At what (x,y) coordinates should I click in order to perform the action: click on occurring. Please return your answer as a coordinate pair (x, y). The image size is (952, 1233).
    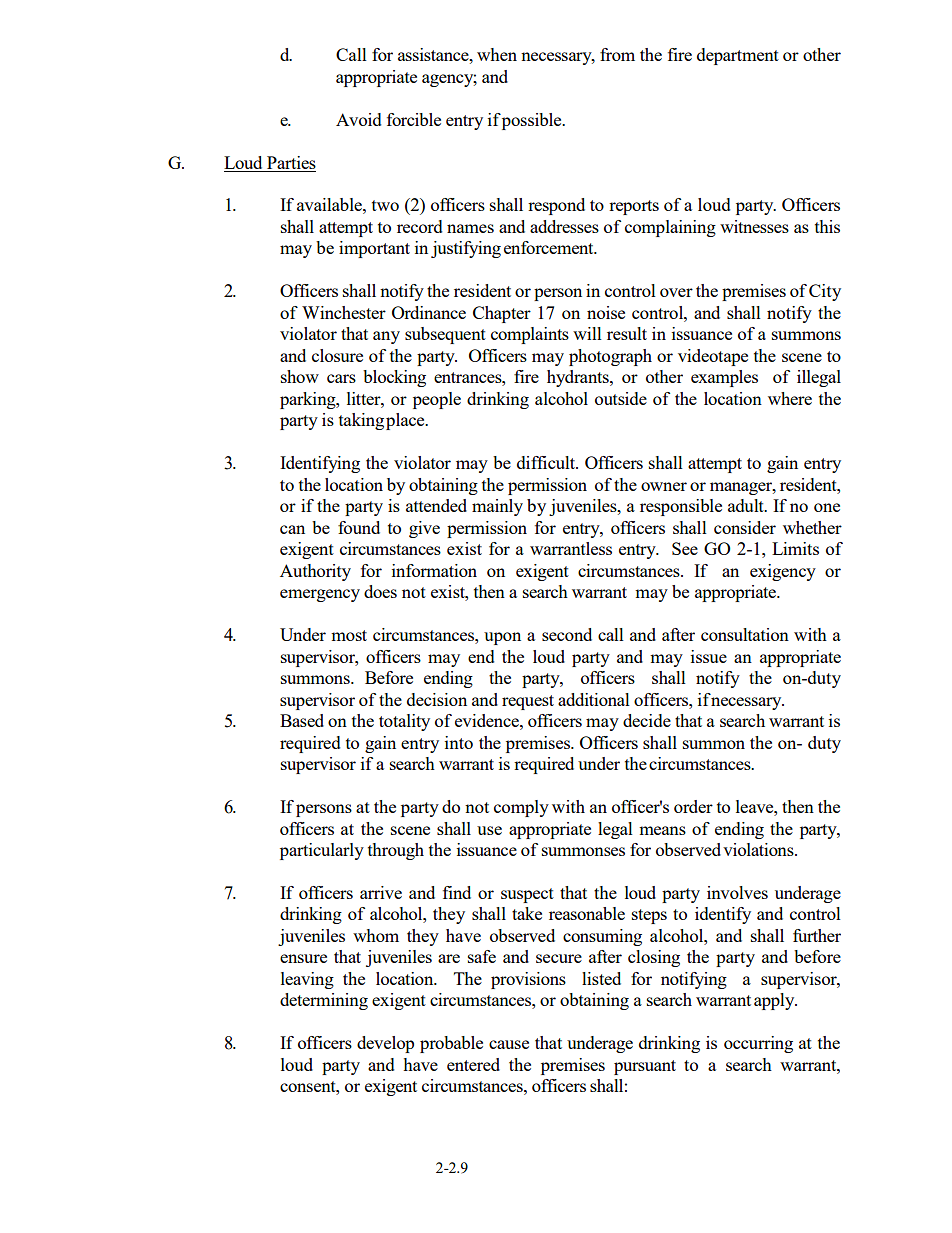
    Looking at the image, I should click on (758, 1044).
